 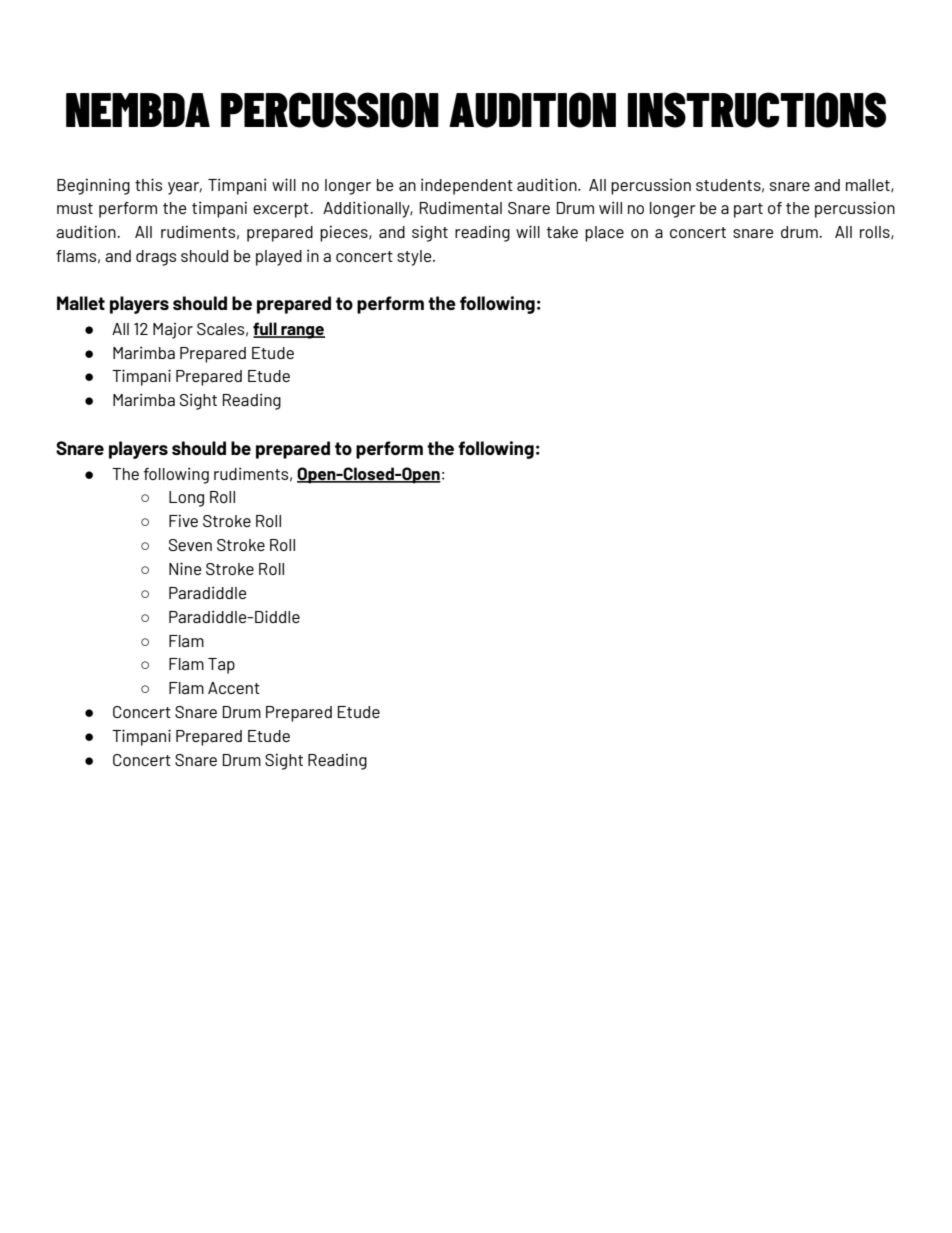 I want to click on independent, so click(x=467, y=186).
